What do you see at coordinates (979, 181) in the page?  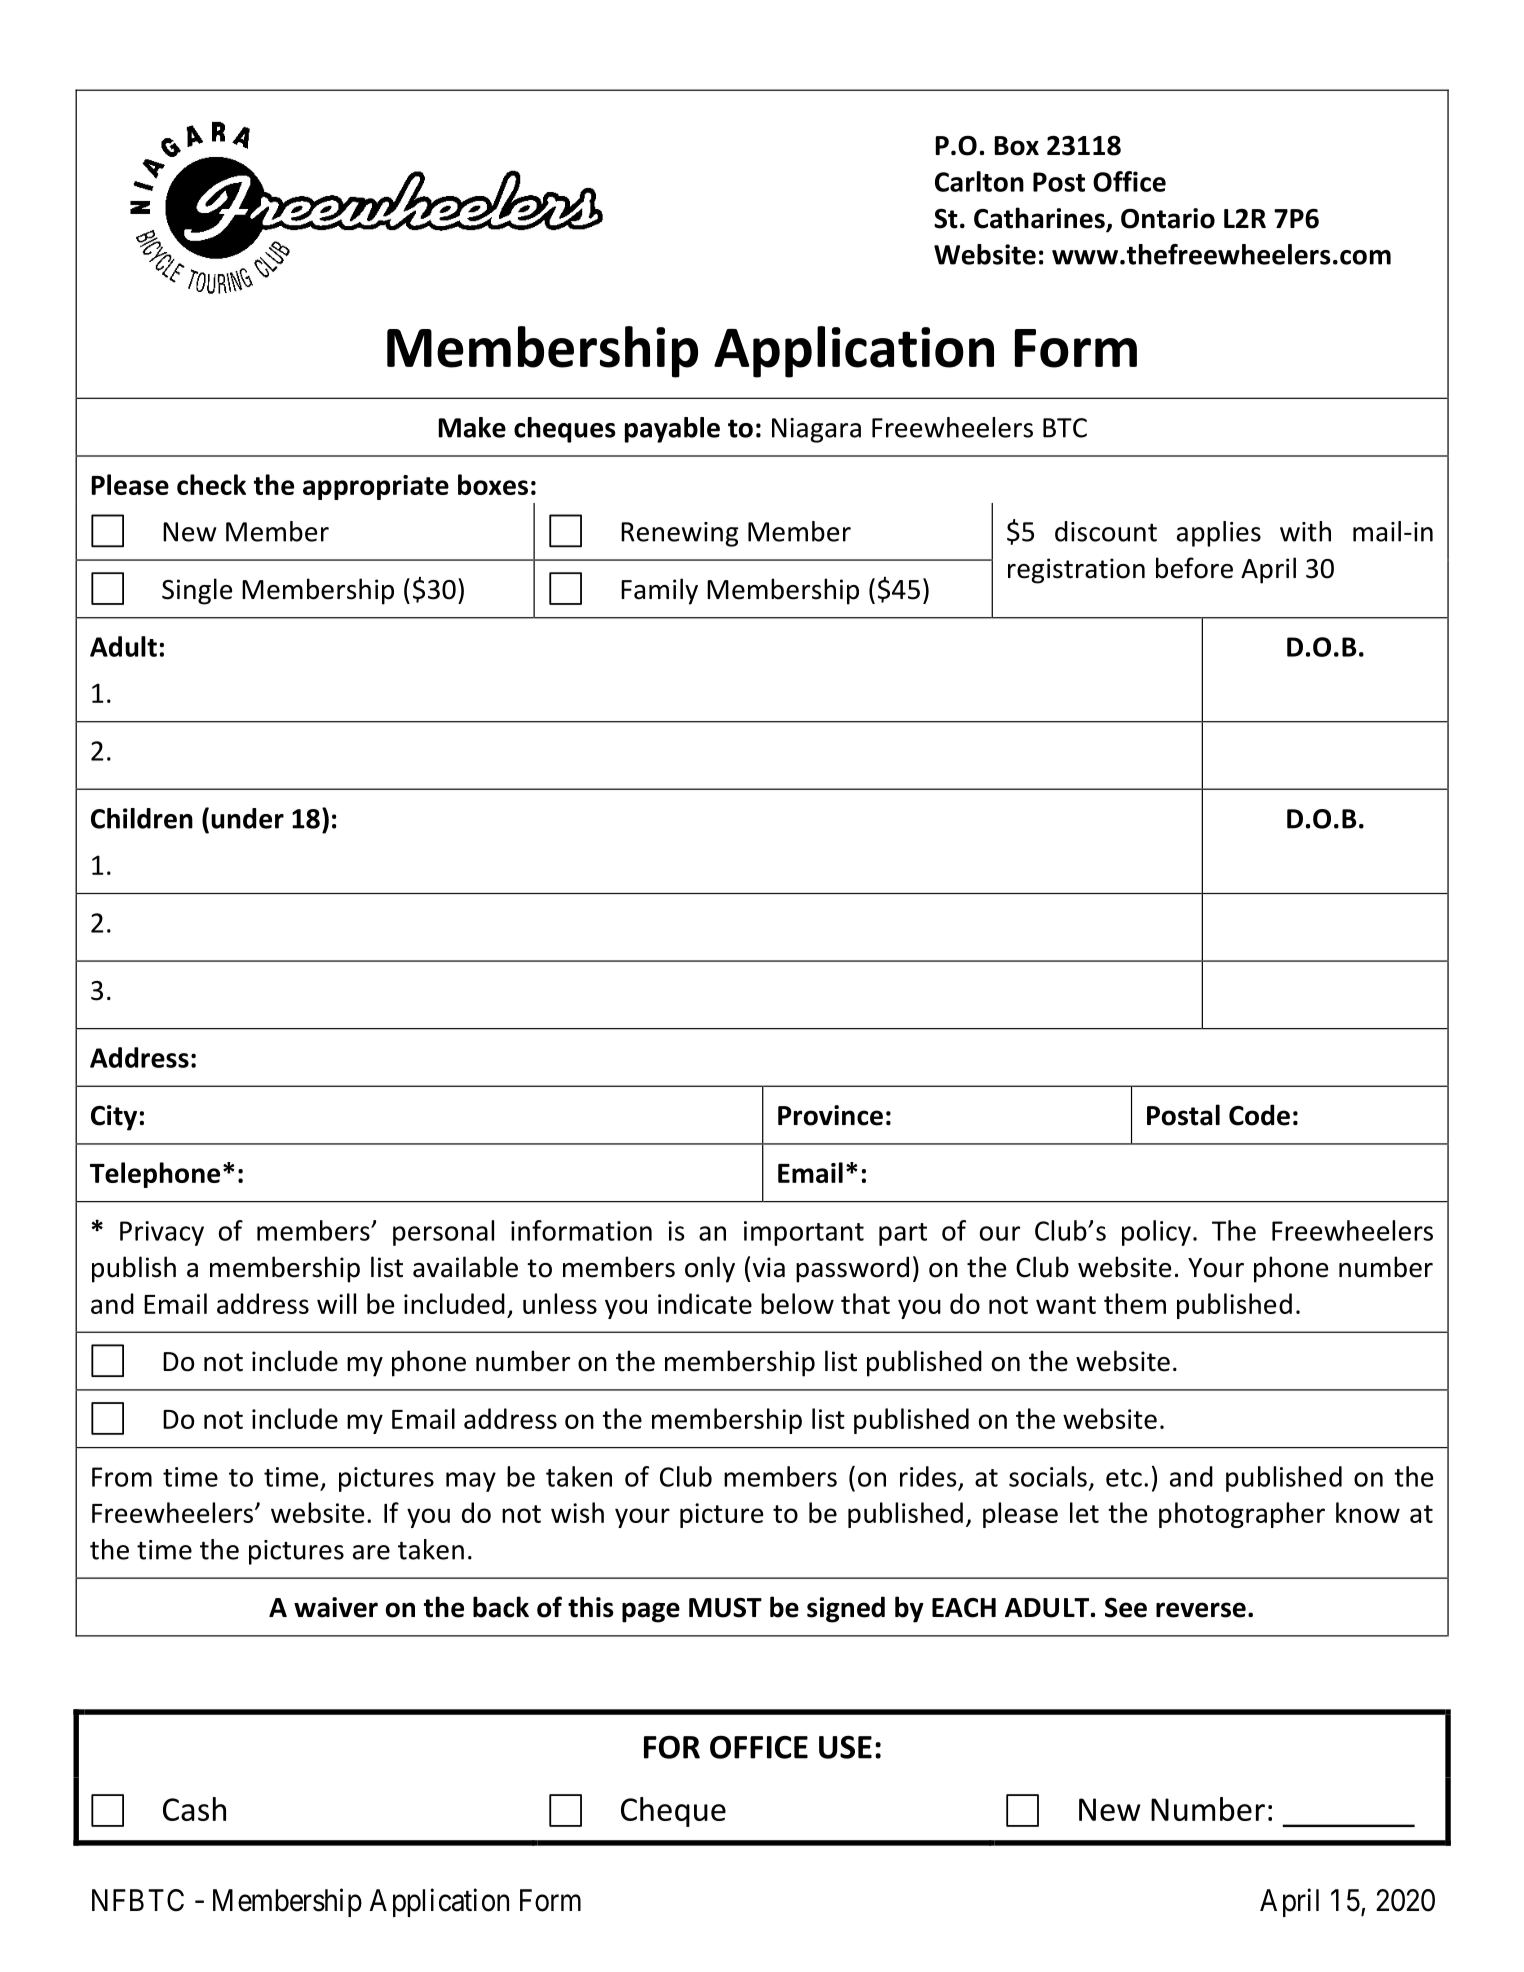 I see `Carlton` at bounding box center [979, 181].
